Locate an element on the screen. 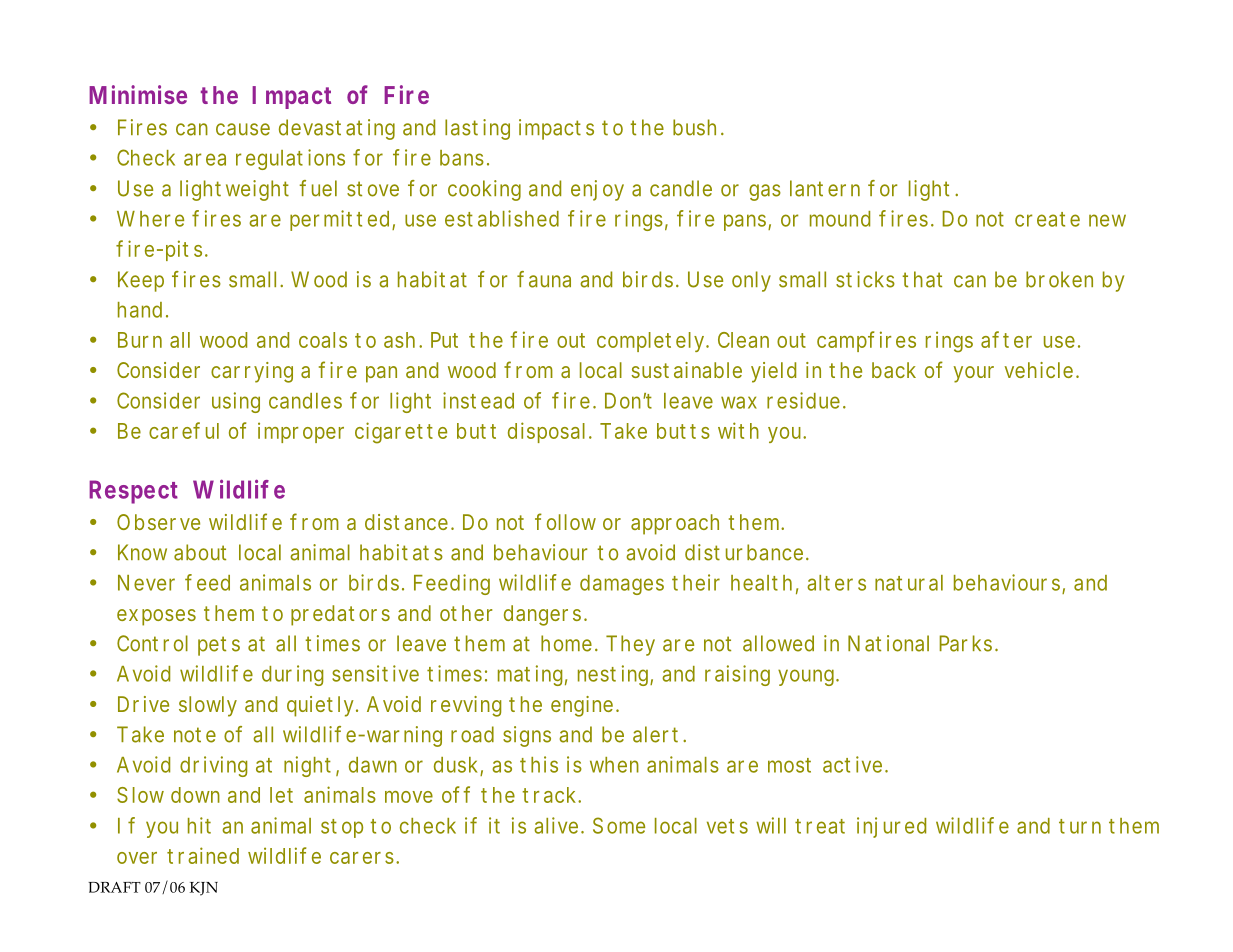  approach is located at coordinates (675, 524).
